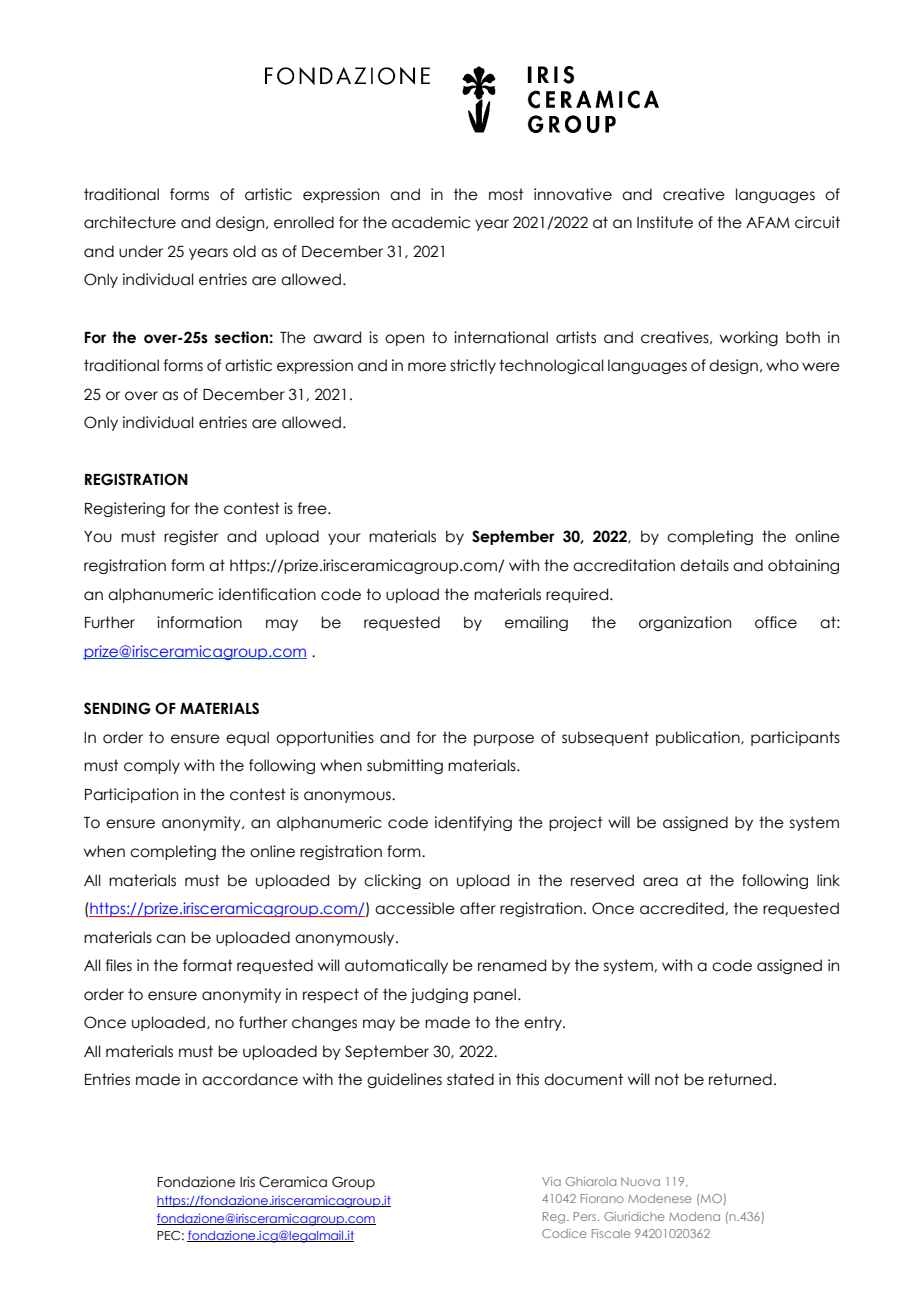 This document has width=924, height=1308. What do you see at coordinates (504, 740) in the document?
I see `purpose` at bounding box center [504, 740].
